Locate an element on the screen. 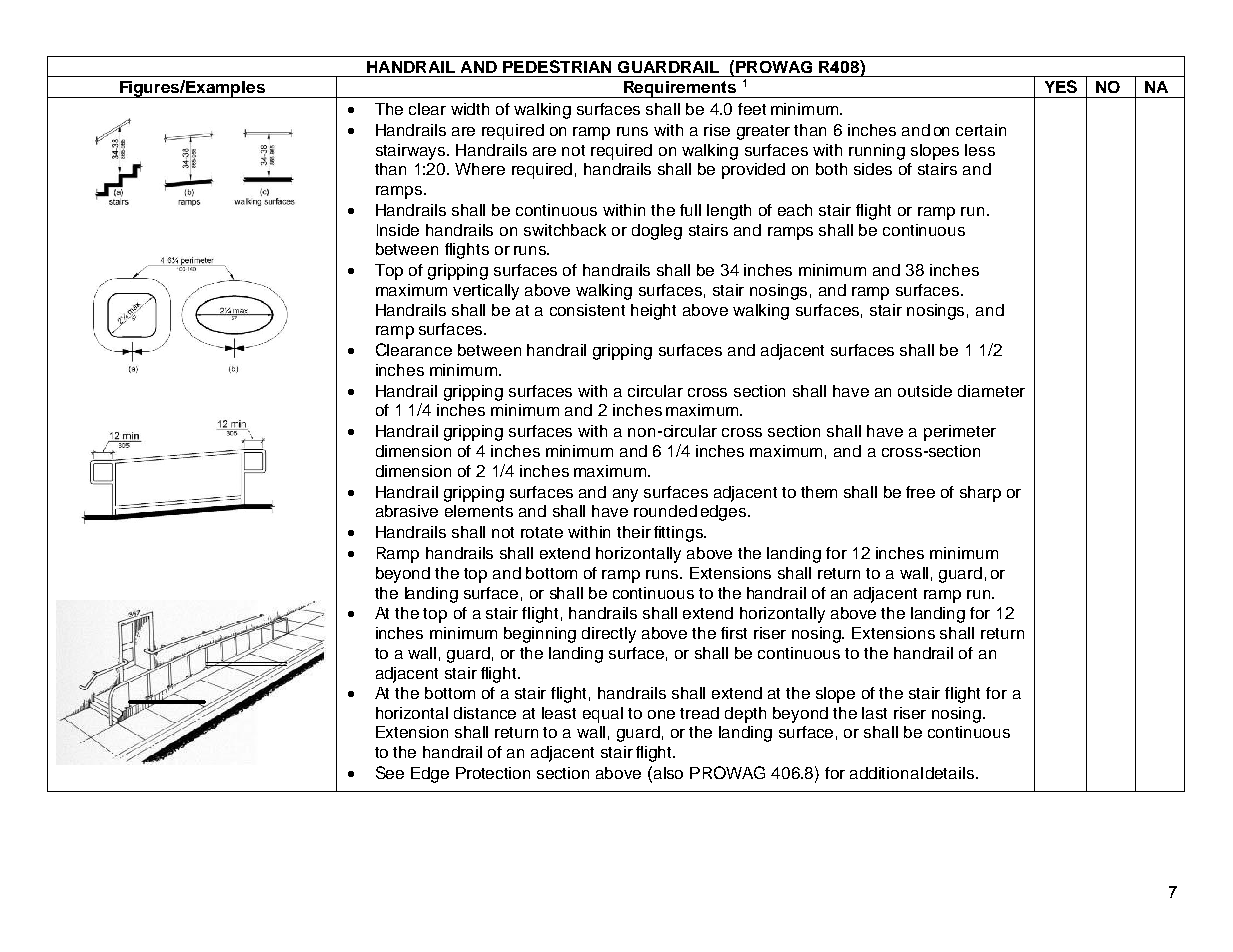  also is located at coordinates (667, 772).
